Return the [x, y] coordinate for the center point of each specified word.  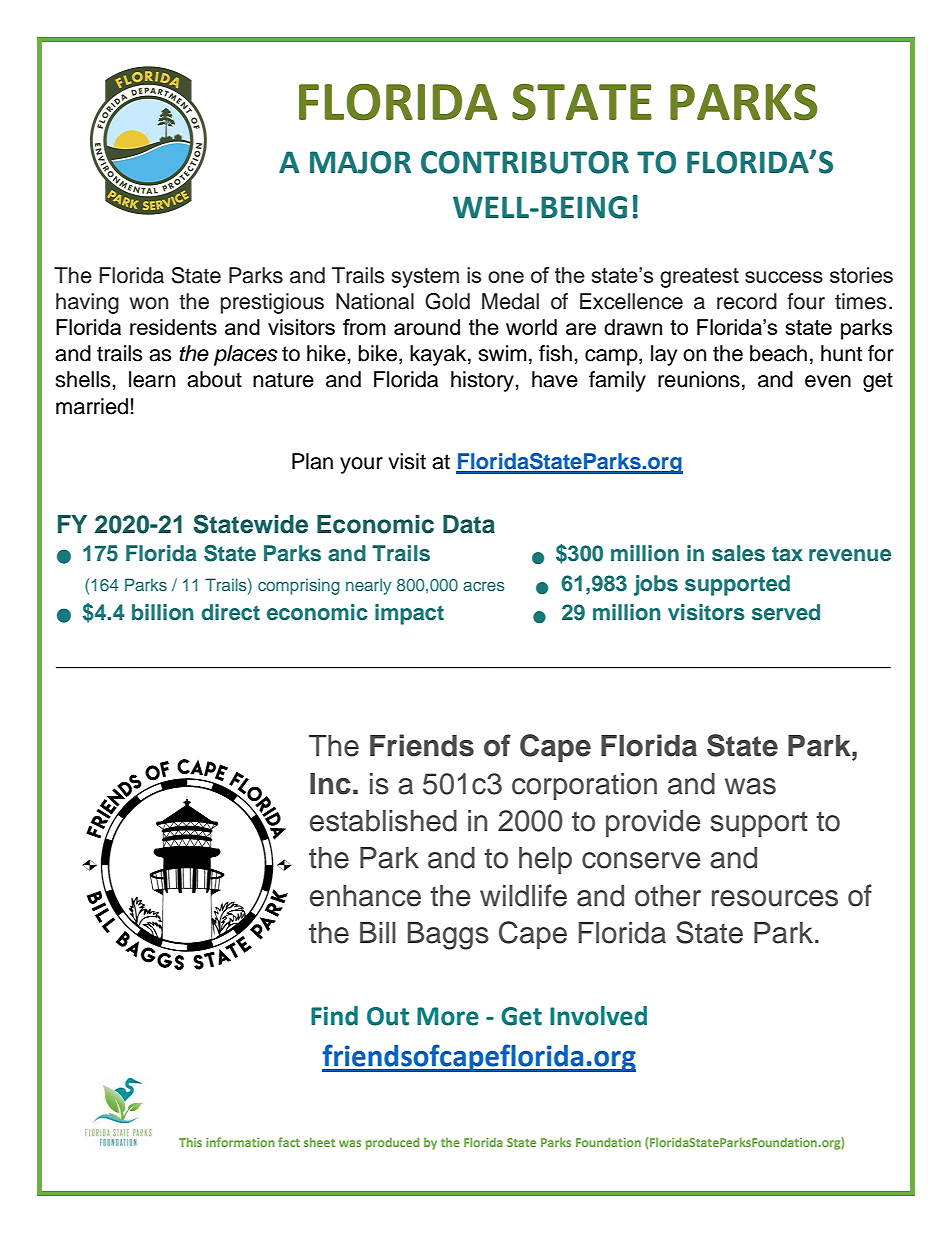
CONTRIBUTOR [525, 162]
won [149, 303]
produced [393, 1143]
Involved [598, 1016]
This [190, 1142]
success [784, 277]
